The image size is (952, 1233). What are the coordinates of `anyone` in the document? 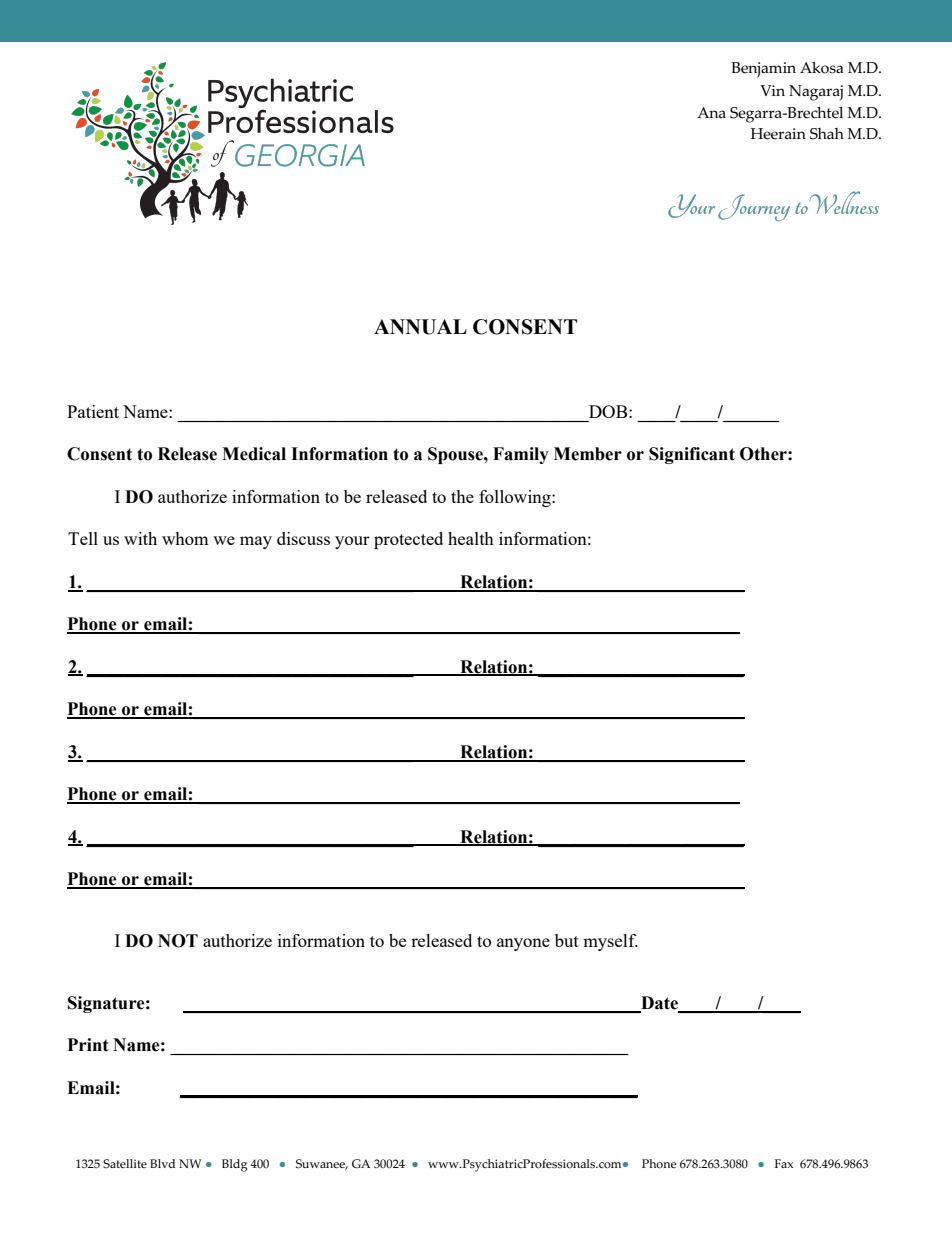 It's located at (523, 944).
